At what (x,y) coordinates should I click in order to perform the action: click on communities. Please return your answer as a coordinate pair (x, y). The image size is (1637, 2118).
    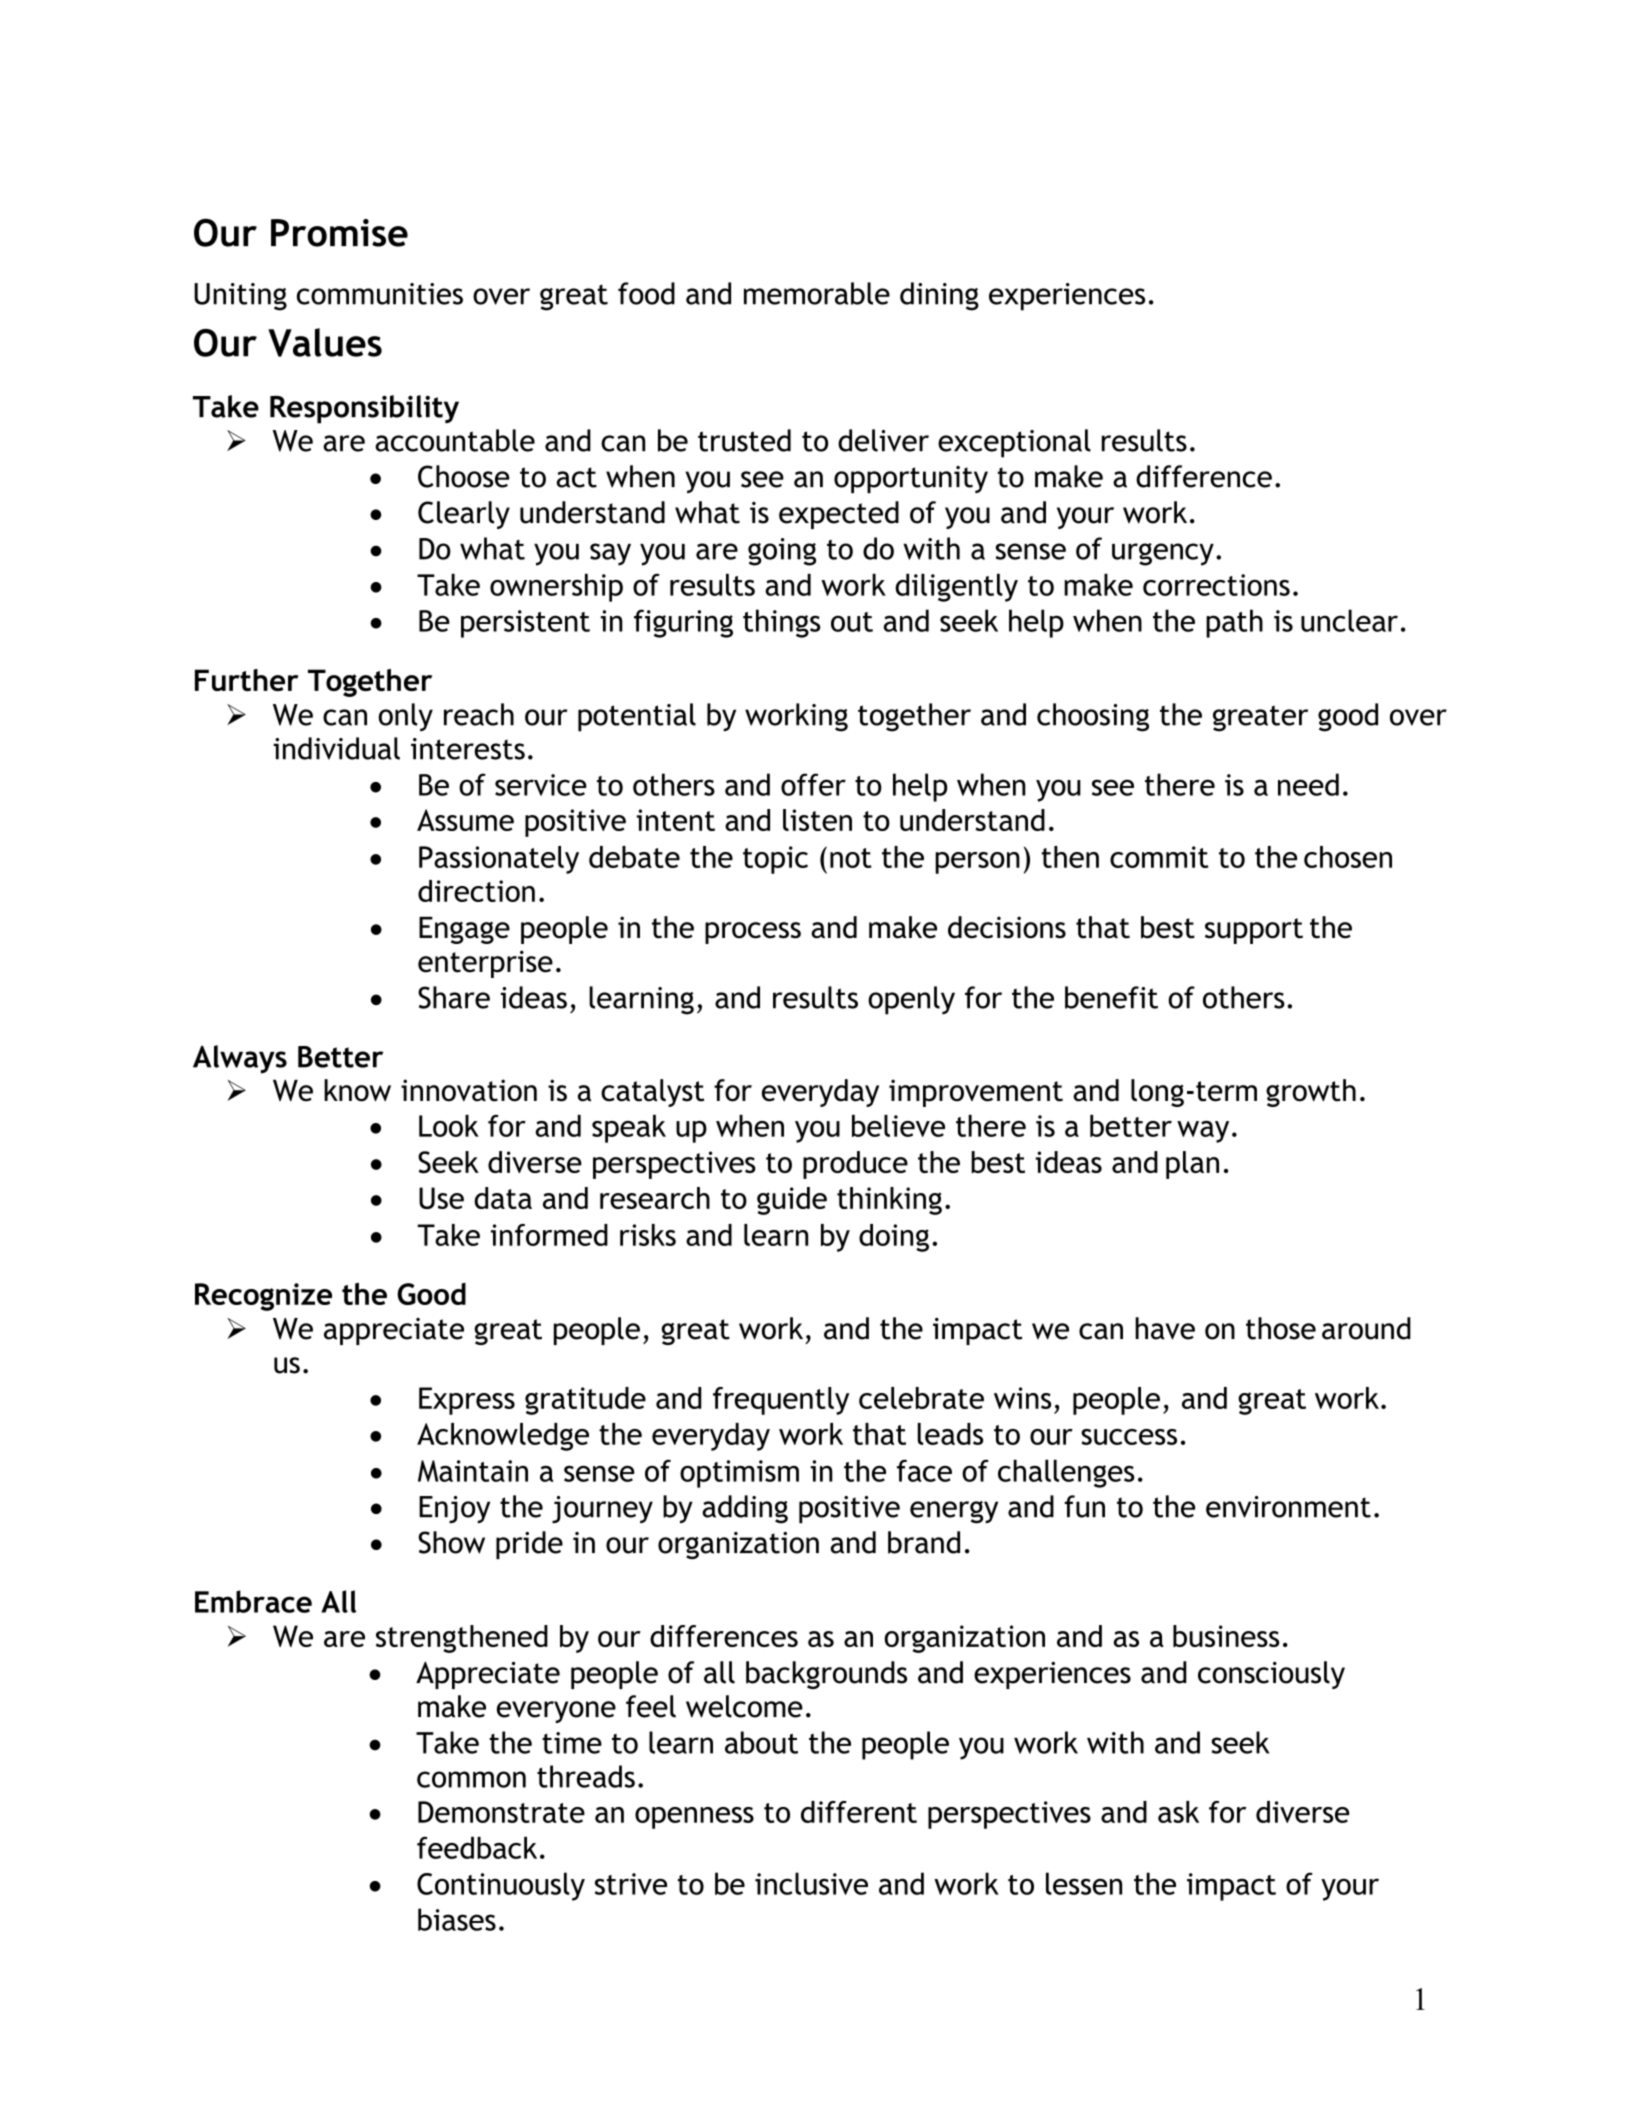
    Looking at the image, I should click on (380, 294).
